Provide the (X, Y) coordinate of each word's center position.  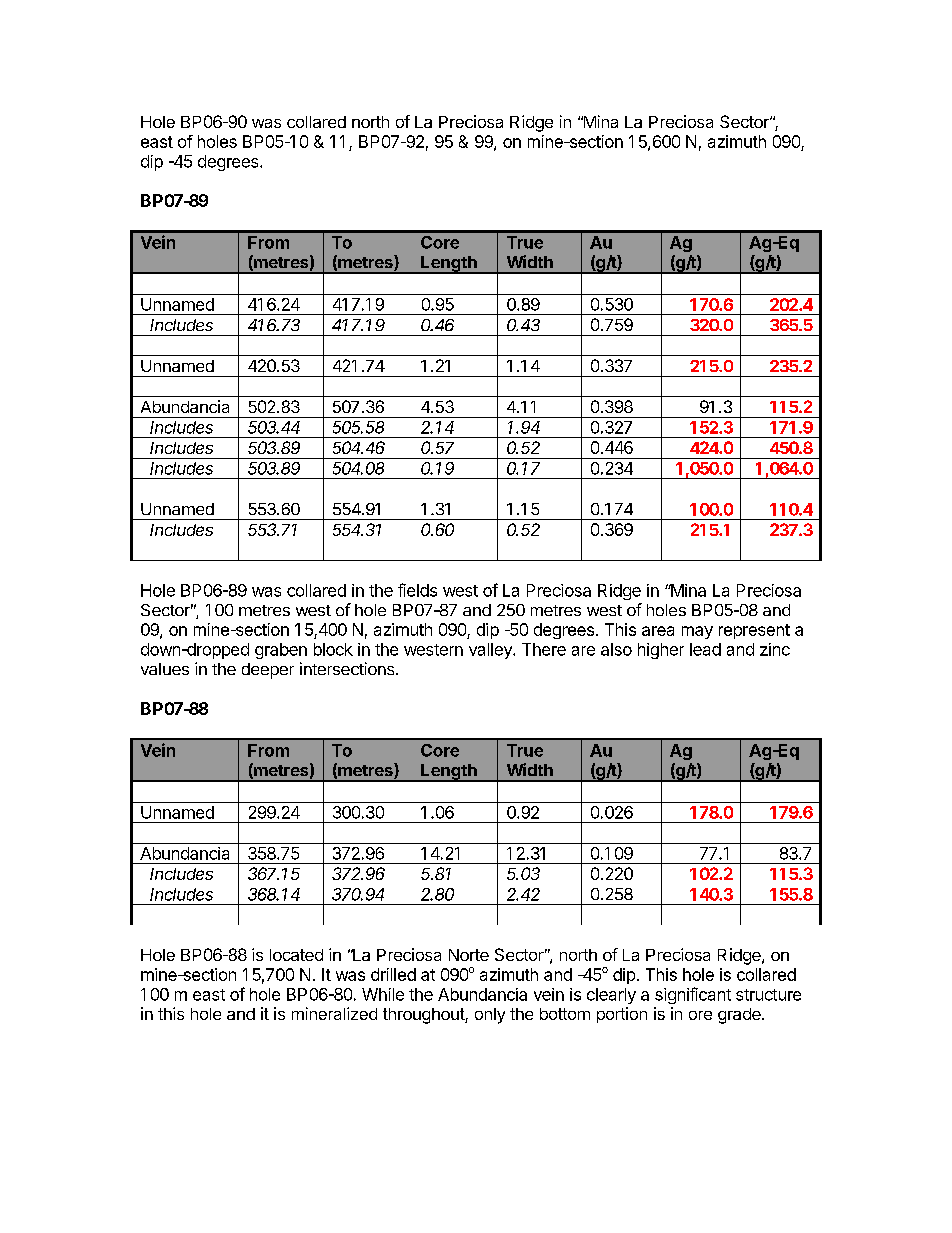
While (383, 994)
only (490, 1016)
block (333, 649)
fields (417, 590)
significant (693, 995)
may (697, 632)
